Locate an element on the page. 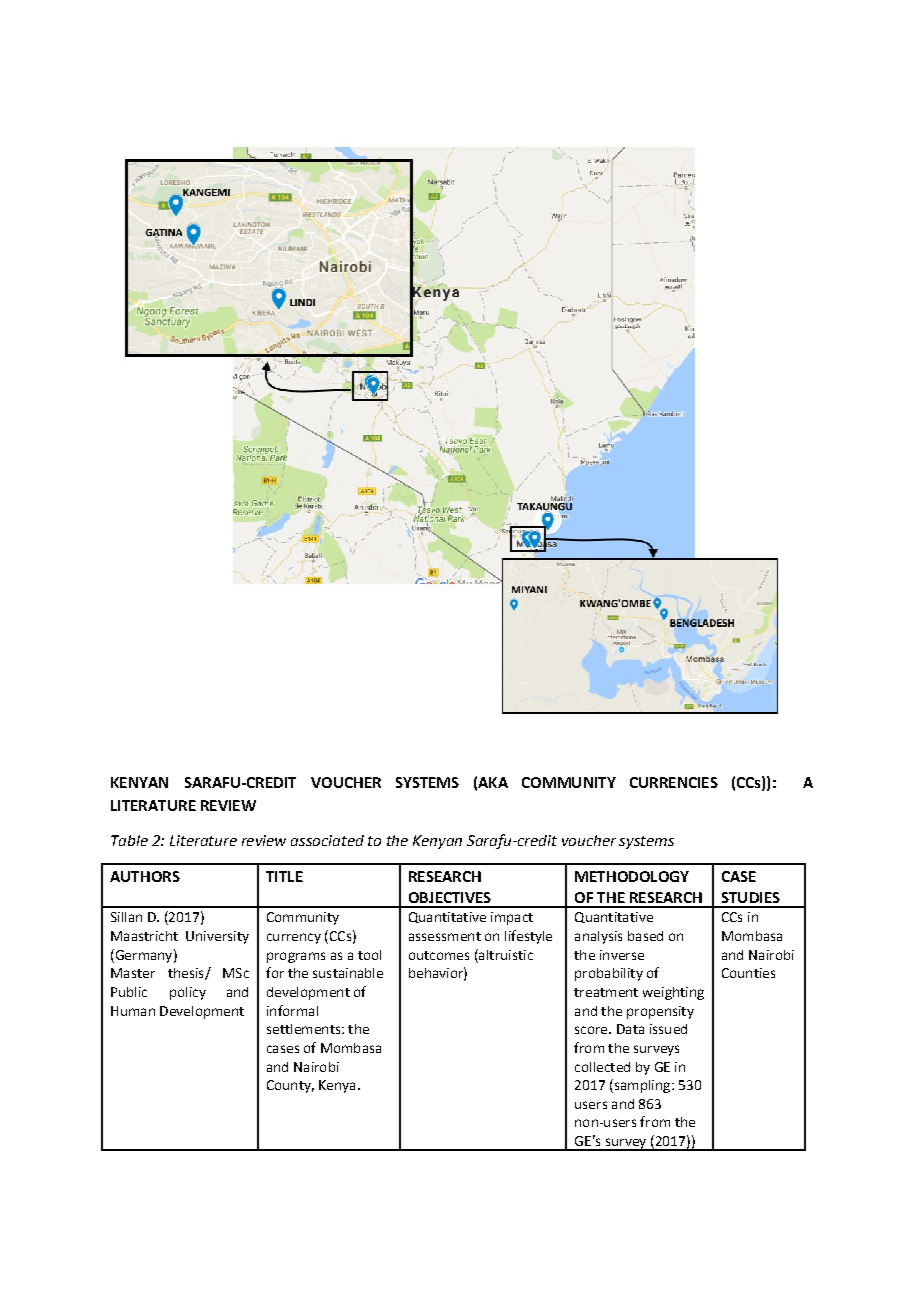 The image size is (924, 1308). Table is located at coordinates (129, 840).
